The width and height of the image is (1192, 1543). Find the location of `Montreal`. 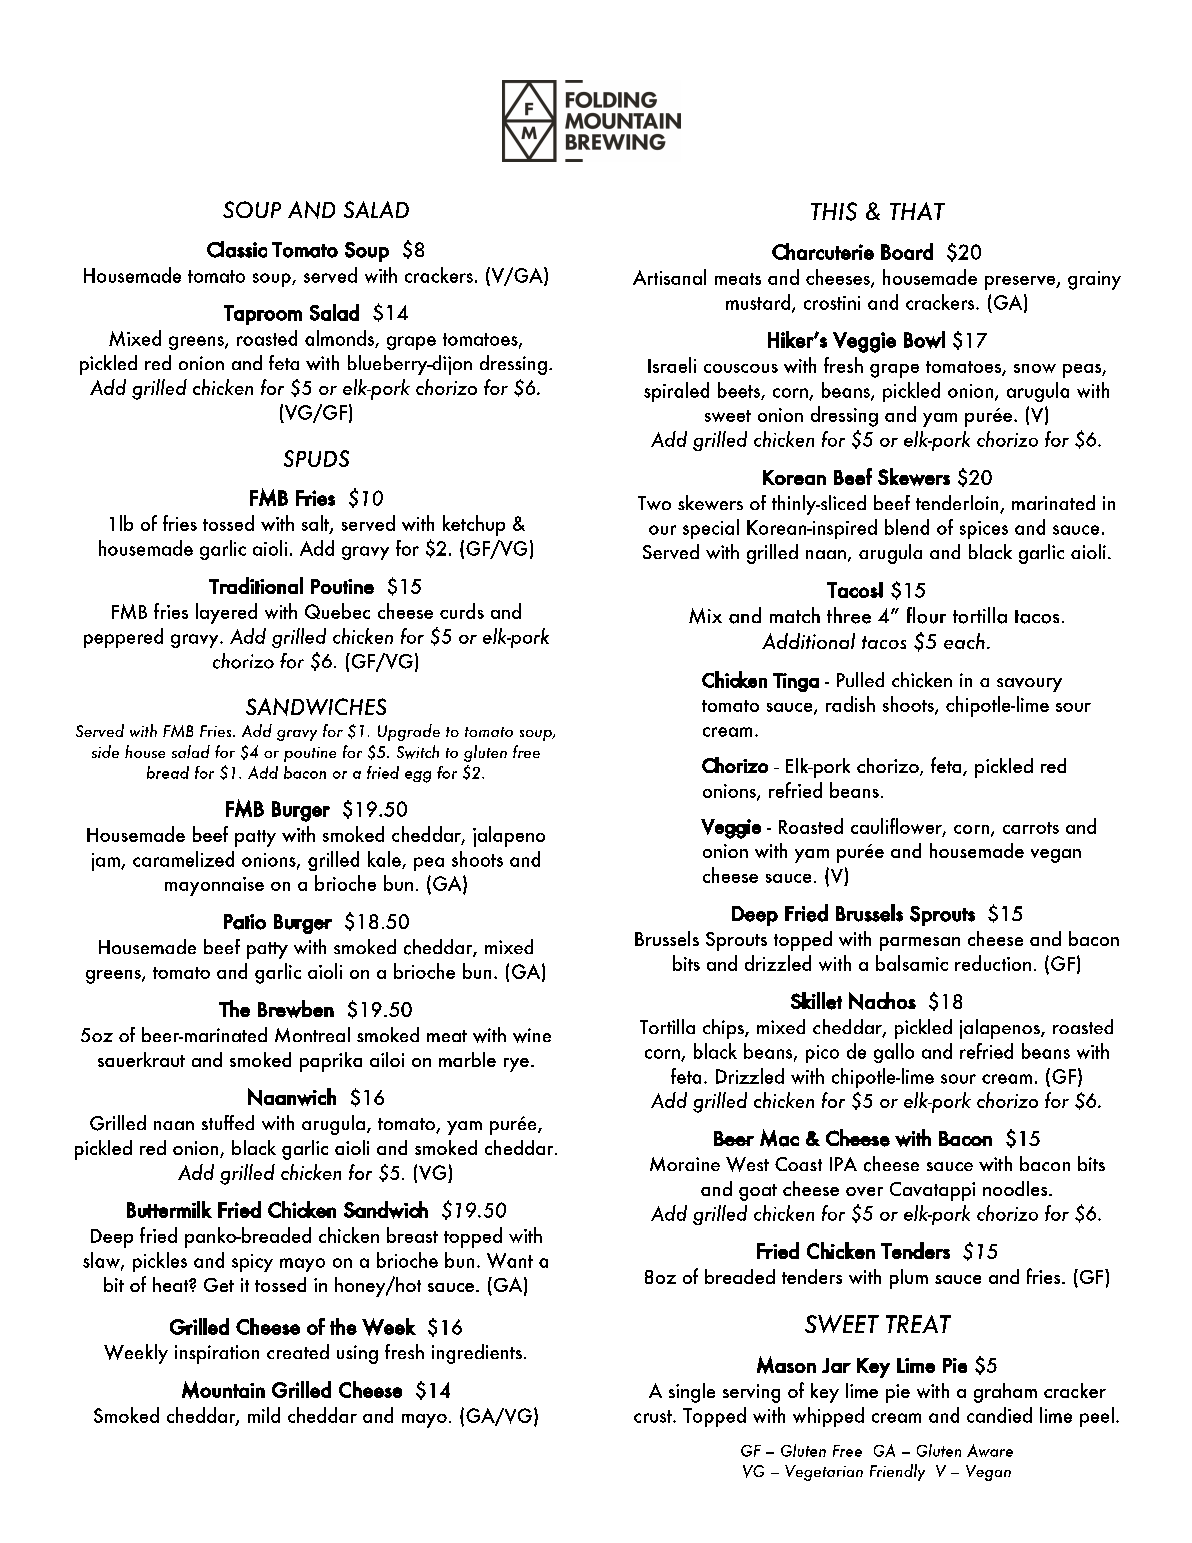

Montreal is located at coordinates (312, 1034).
